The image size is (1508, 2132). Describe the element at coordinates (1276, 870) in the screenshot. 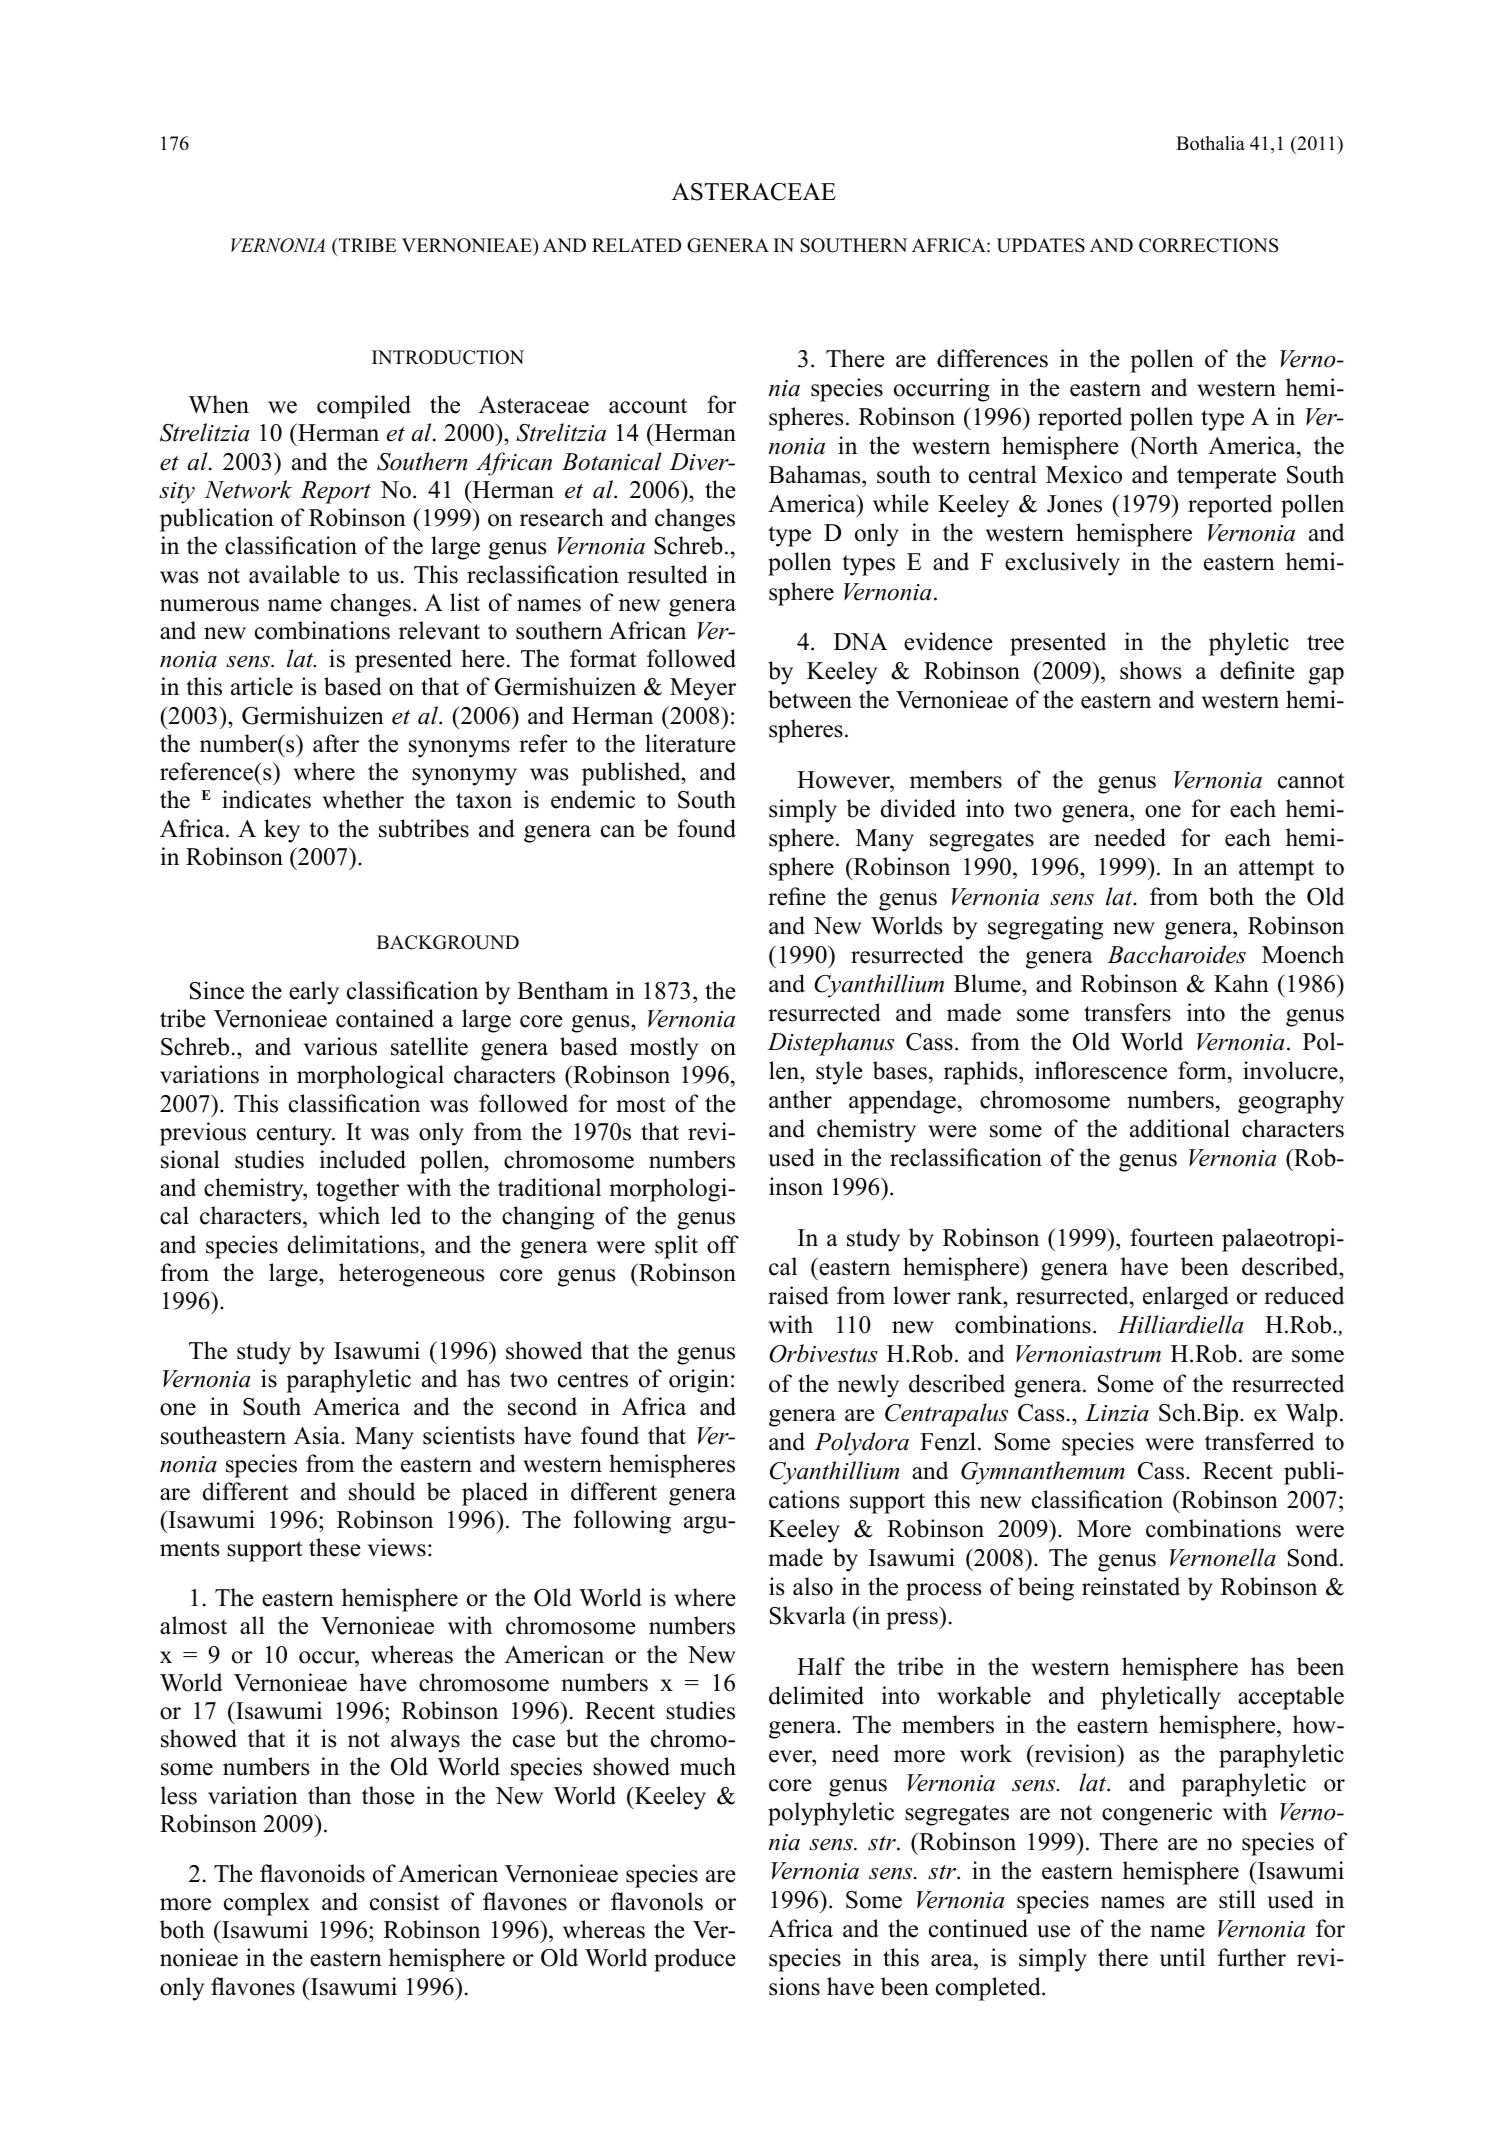

I see `attempt` at that location.
